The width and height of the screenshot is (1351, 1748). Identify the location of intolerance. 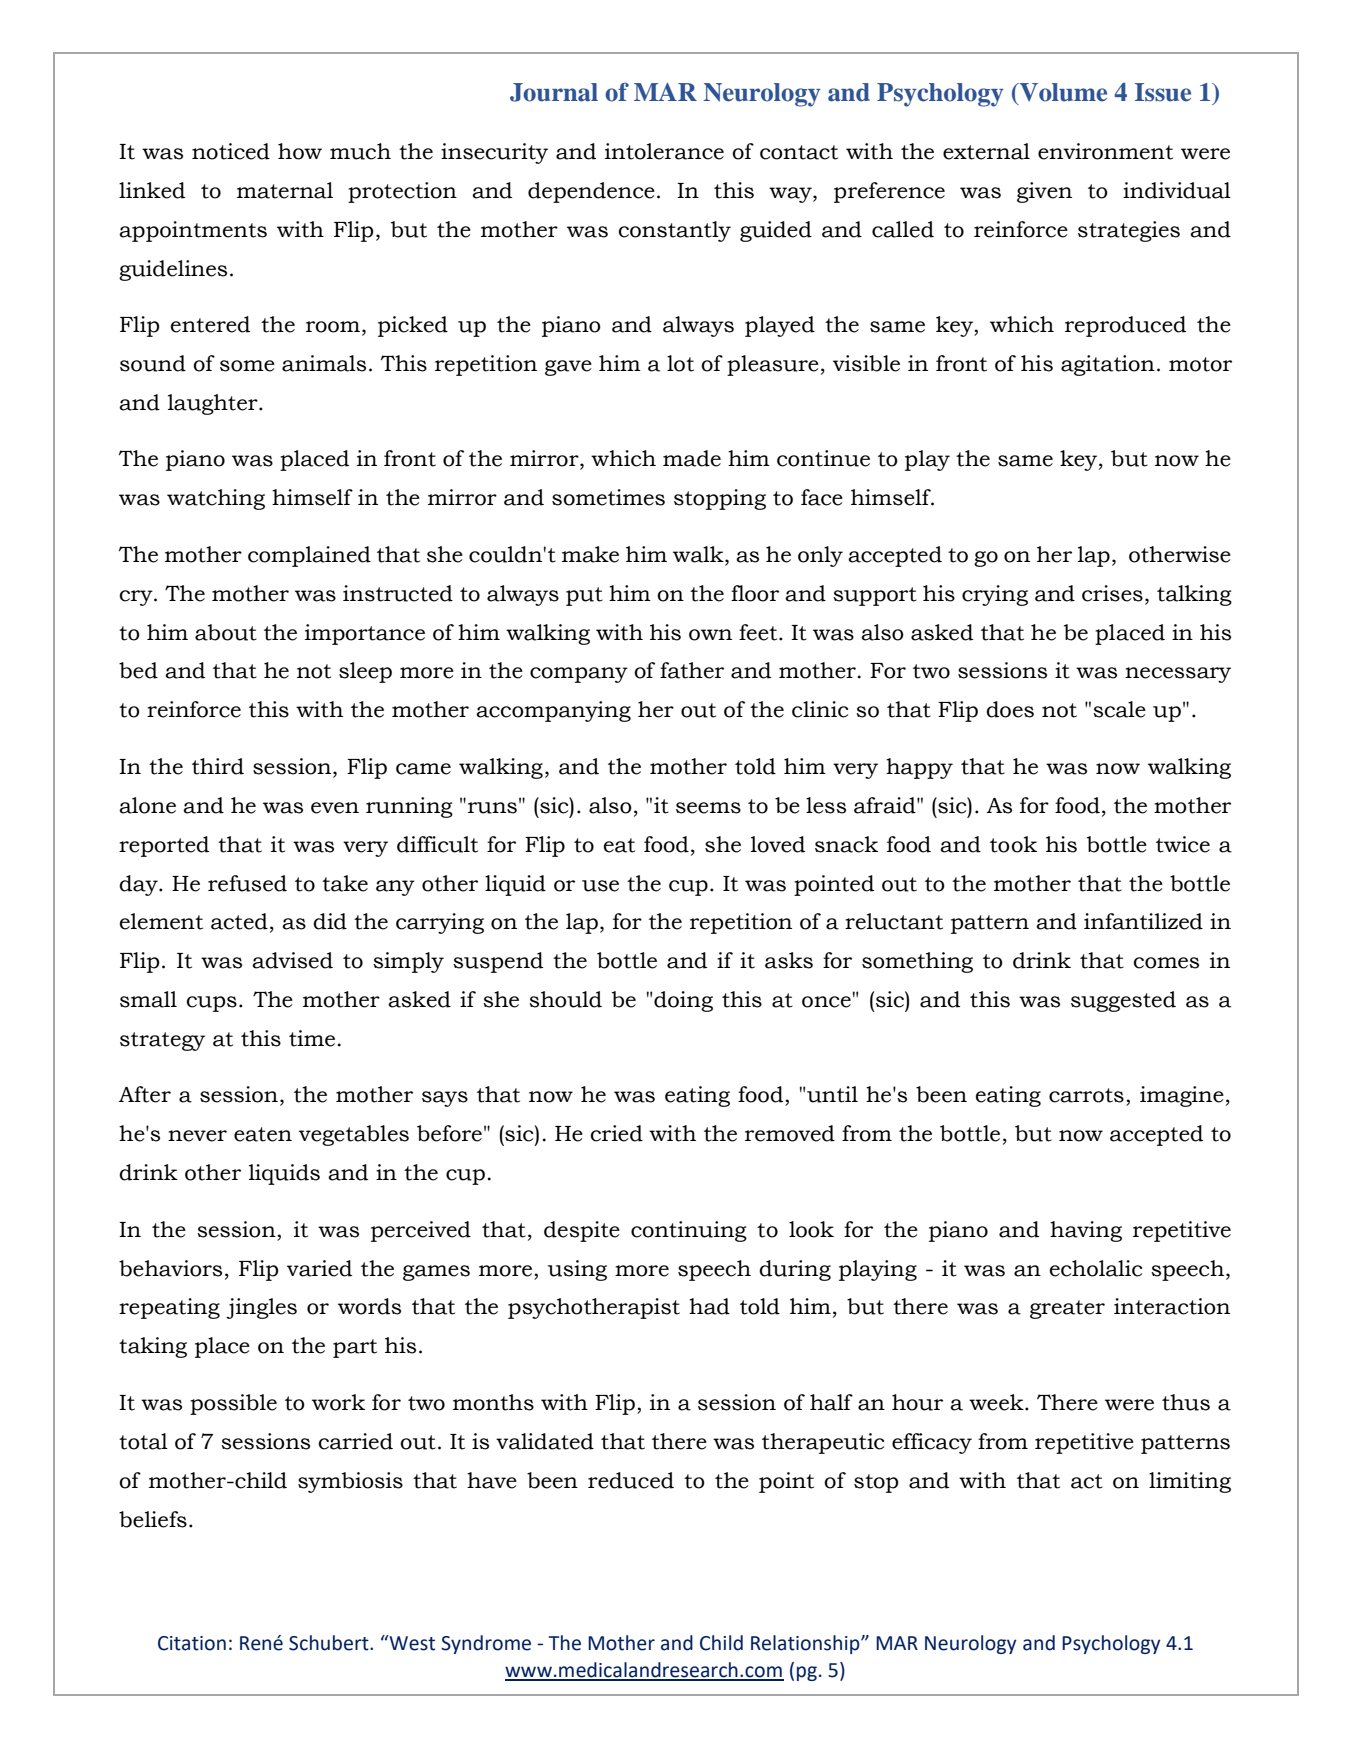
(664, 151).
